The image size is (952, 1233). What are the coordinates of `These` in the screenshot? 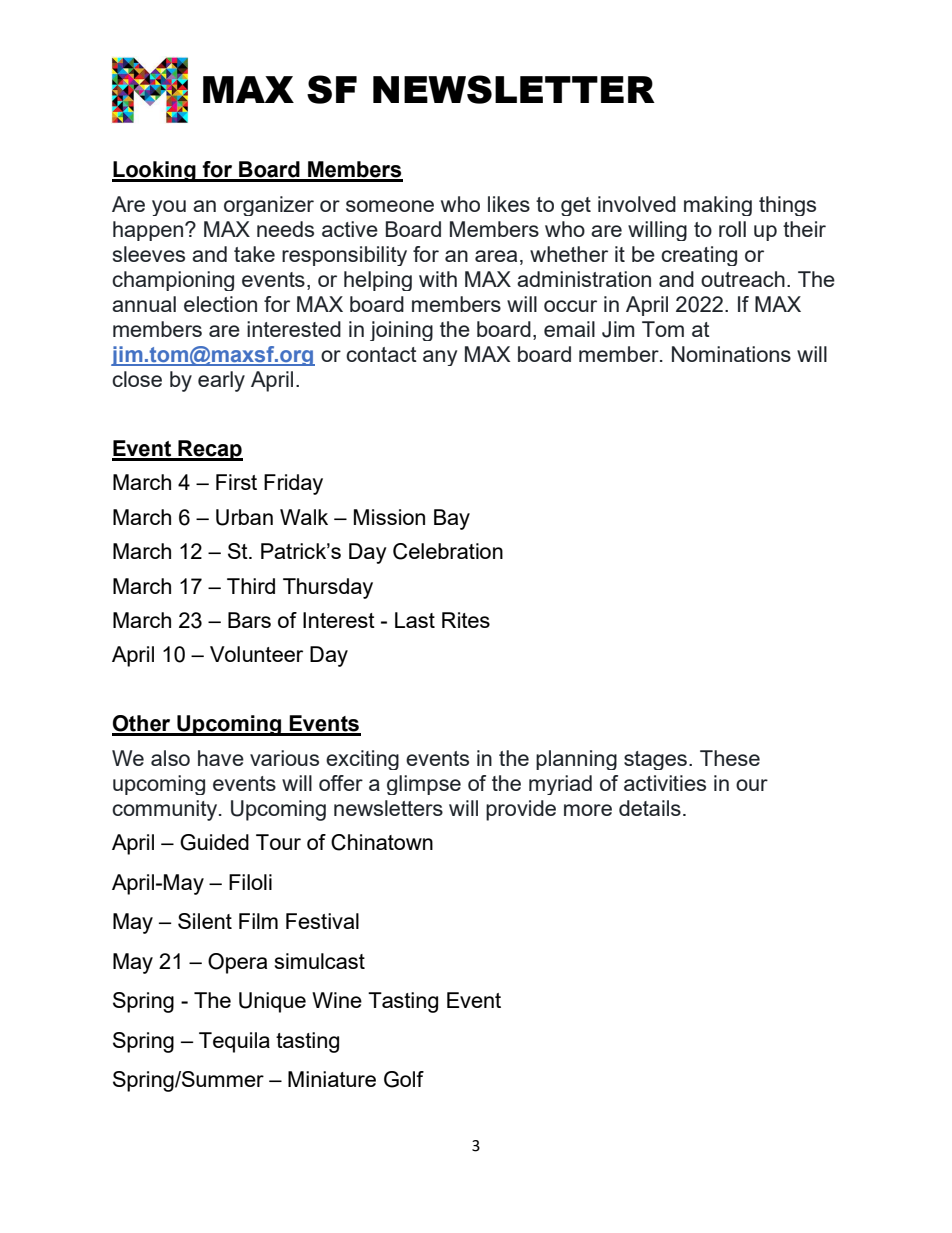 It's located at (730, 758).
